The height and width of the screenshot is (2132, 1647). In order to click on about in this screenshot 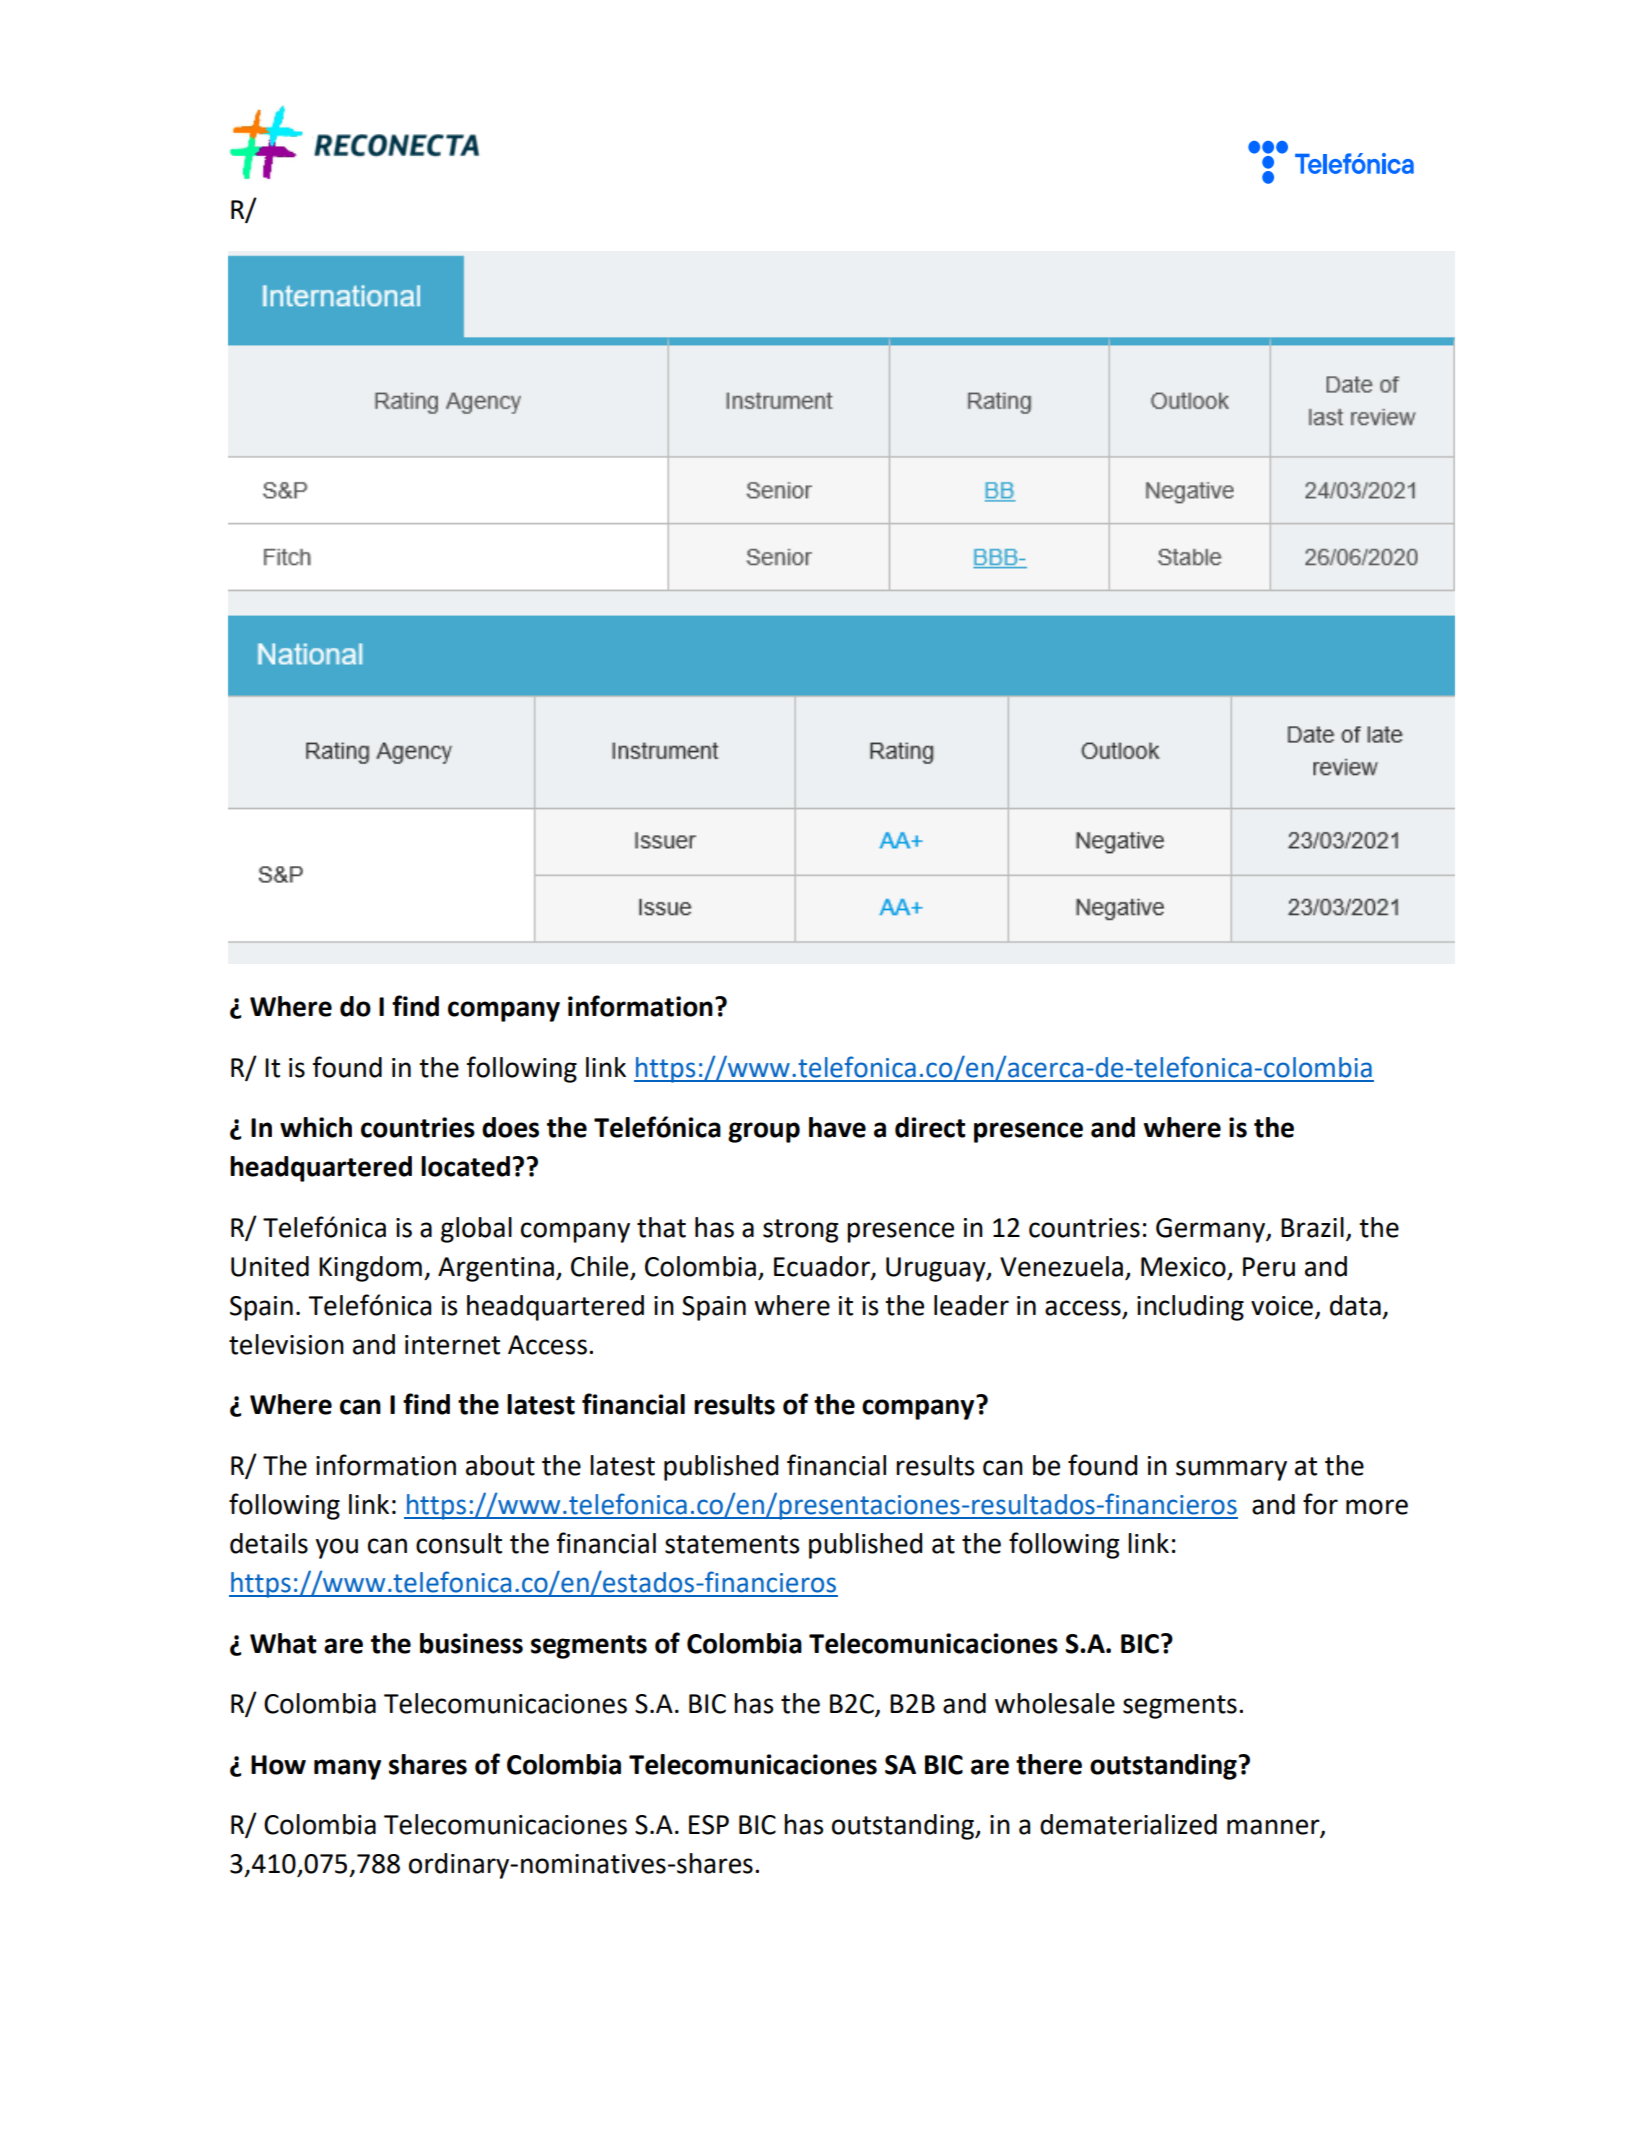, I will do `click(500, 1465)`.
